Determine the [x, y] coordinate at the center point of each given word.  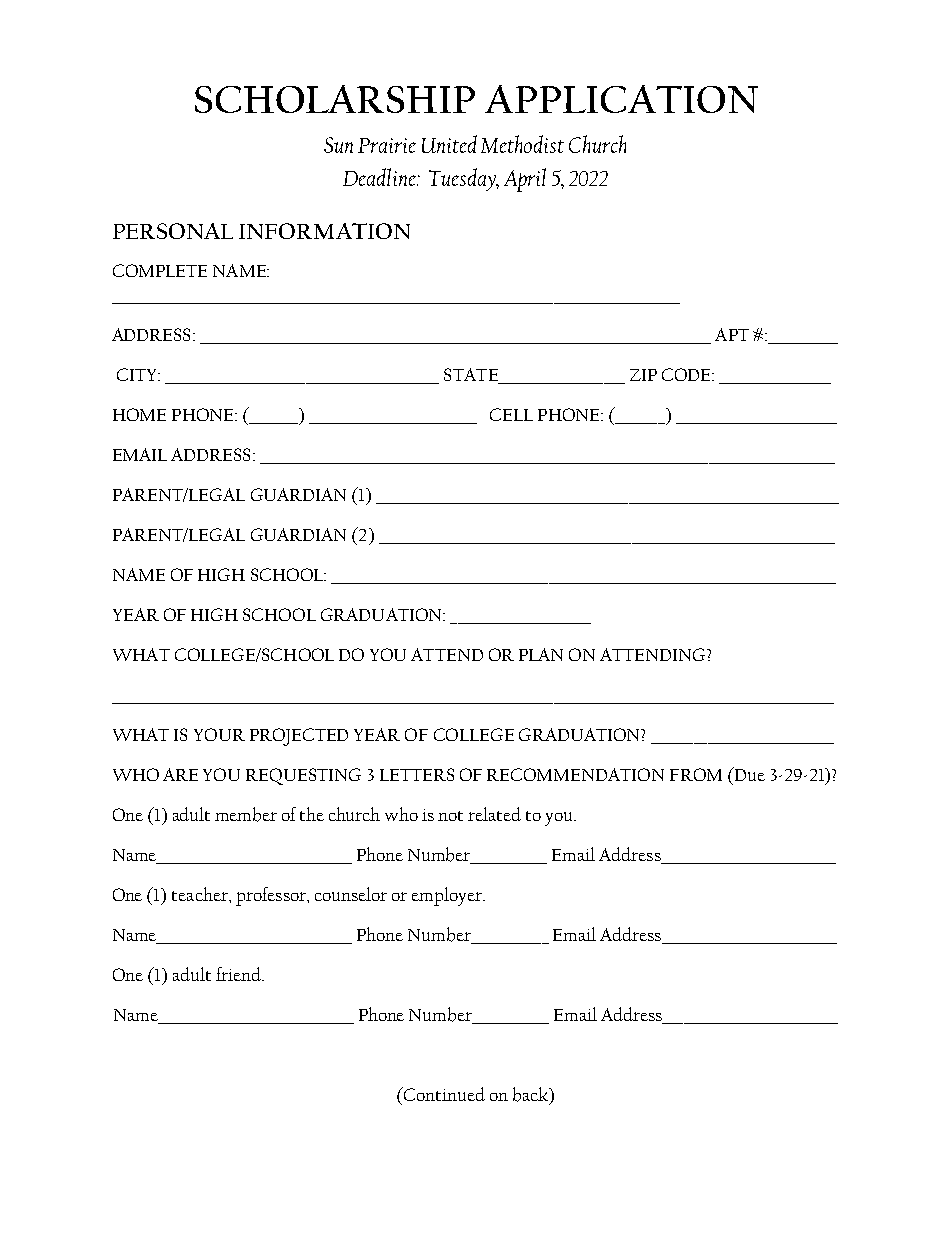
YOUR [219, 734]
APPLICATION [621, 99]
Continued [443, 1094]
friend [239, 974]
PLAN [541, 654]
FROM [696, 774]
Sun [338, 145]
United [449, 144]
